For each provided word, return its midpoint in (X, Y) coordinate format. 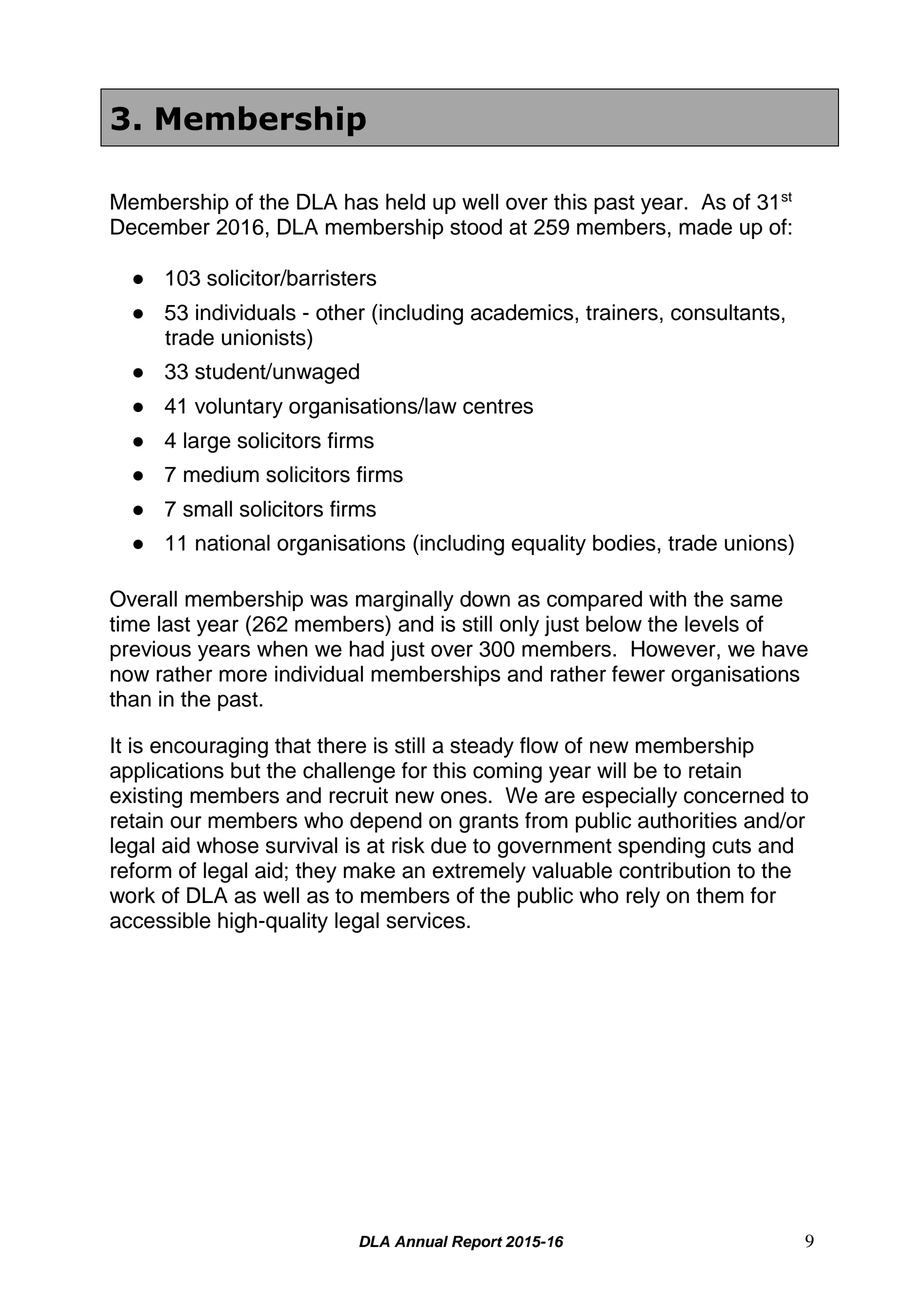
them (720, 895)
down (485, 598)
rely (643, 897)
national (233, 542)
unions (757, 542)
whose (228, 845)
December (160, 226)
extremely (479, 872)
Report (477, 1243)
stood (476, 226)
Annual (421, 1242)
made (705, 226)
